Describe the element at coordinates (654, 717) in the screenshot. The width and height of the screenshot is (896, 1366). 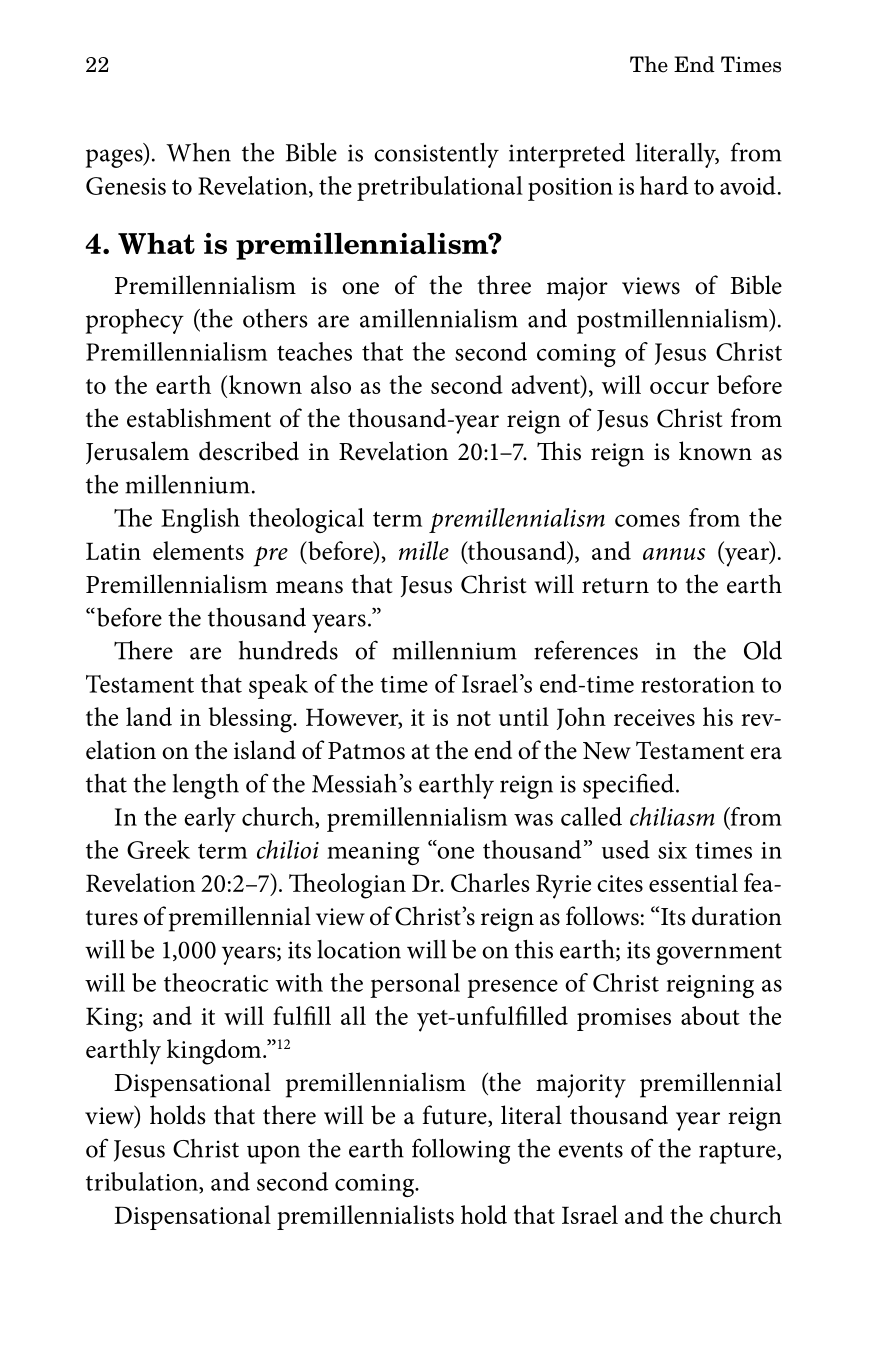
I see `receives` at that location.
